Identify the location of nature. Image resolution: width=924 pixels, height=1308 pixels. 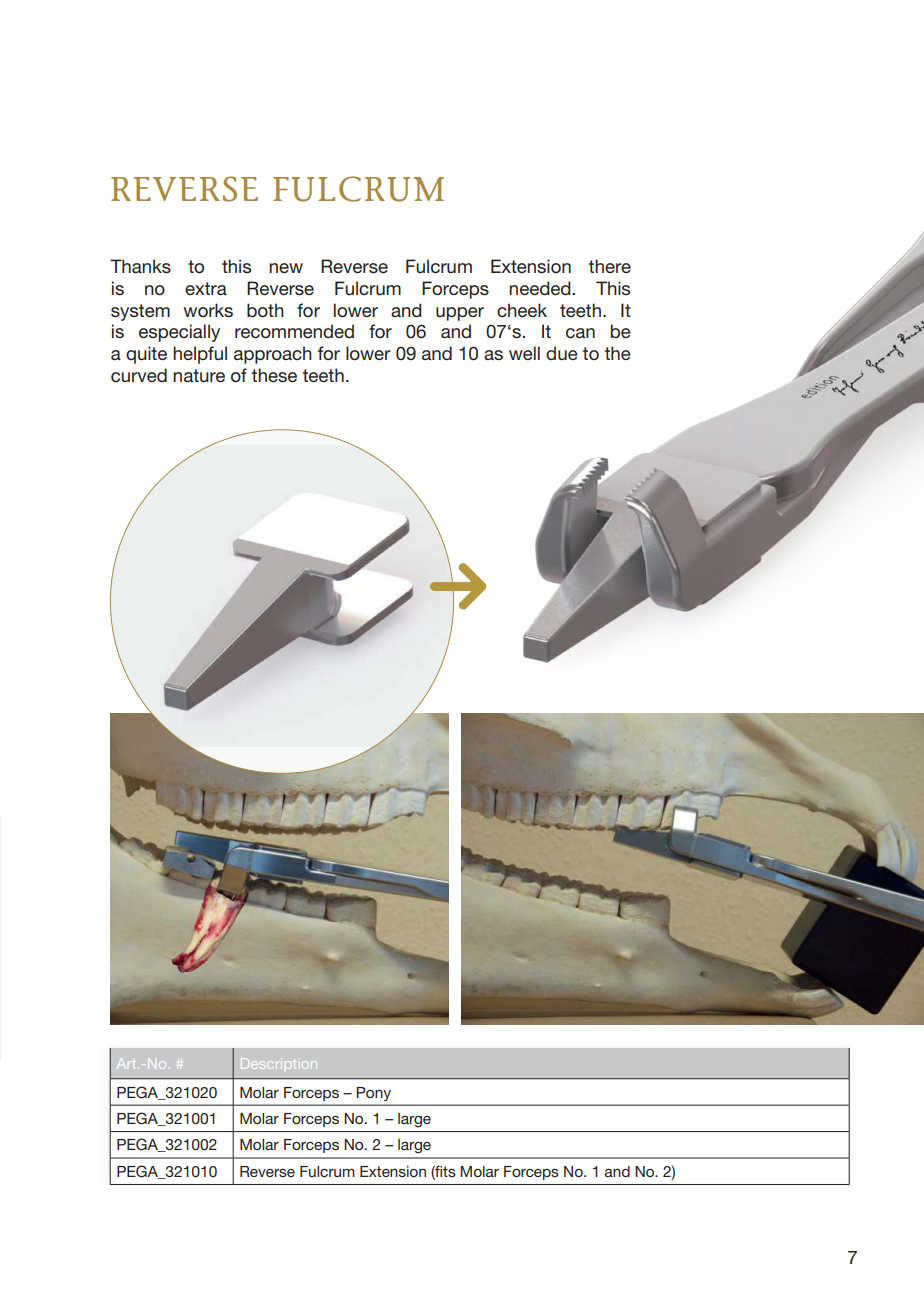
(199, 376).
